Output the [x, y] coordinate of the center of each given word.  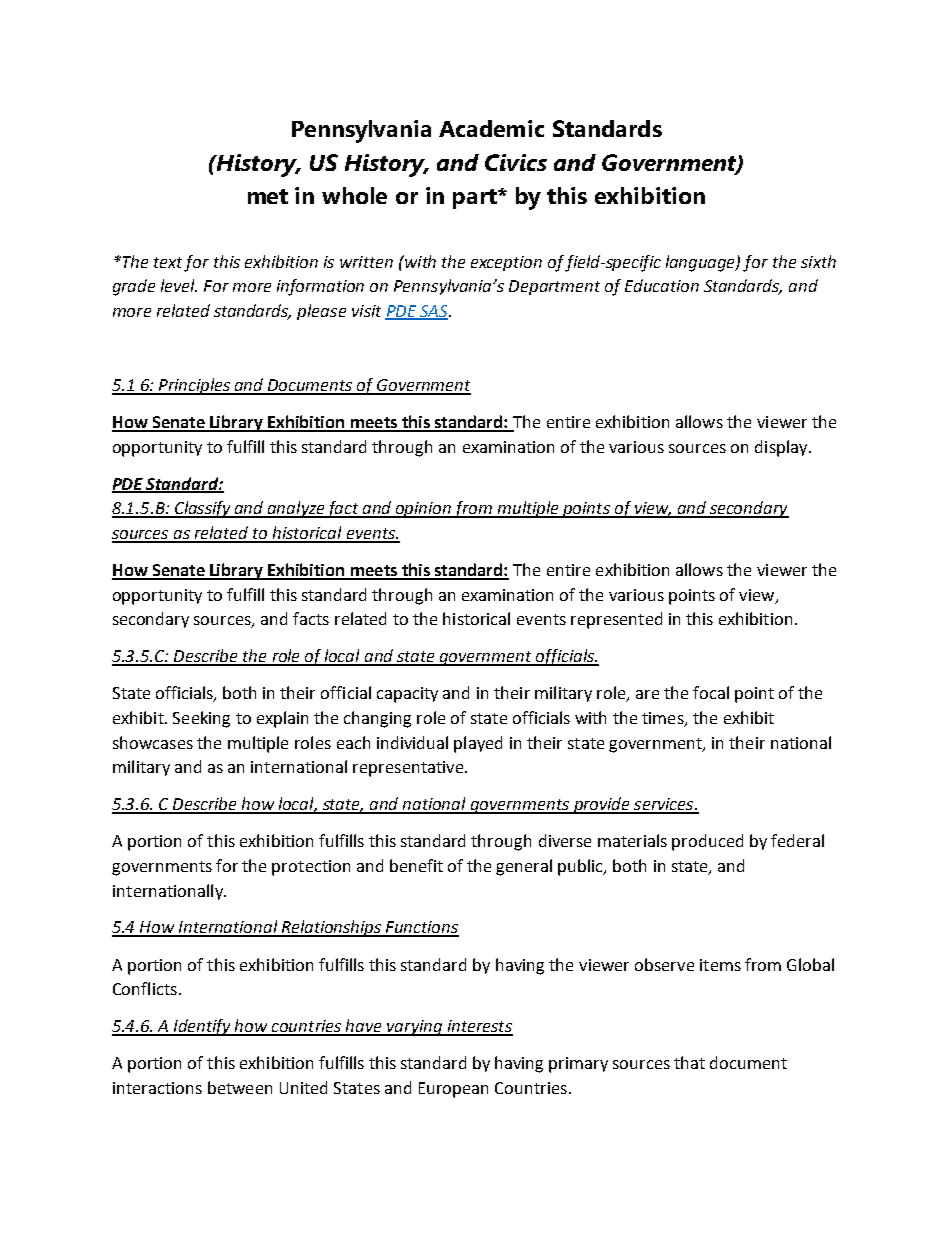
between [240, 1087]
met [268, 196]
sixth [818, 261]
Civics [516, 162]
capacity [407, 695]
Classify [203, 509]
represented [616, 620]
